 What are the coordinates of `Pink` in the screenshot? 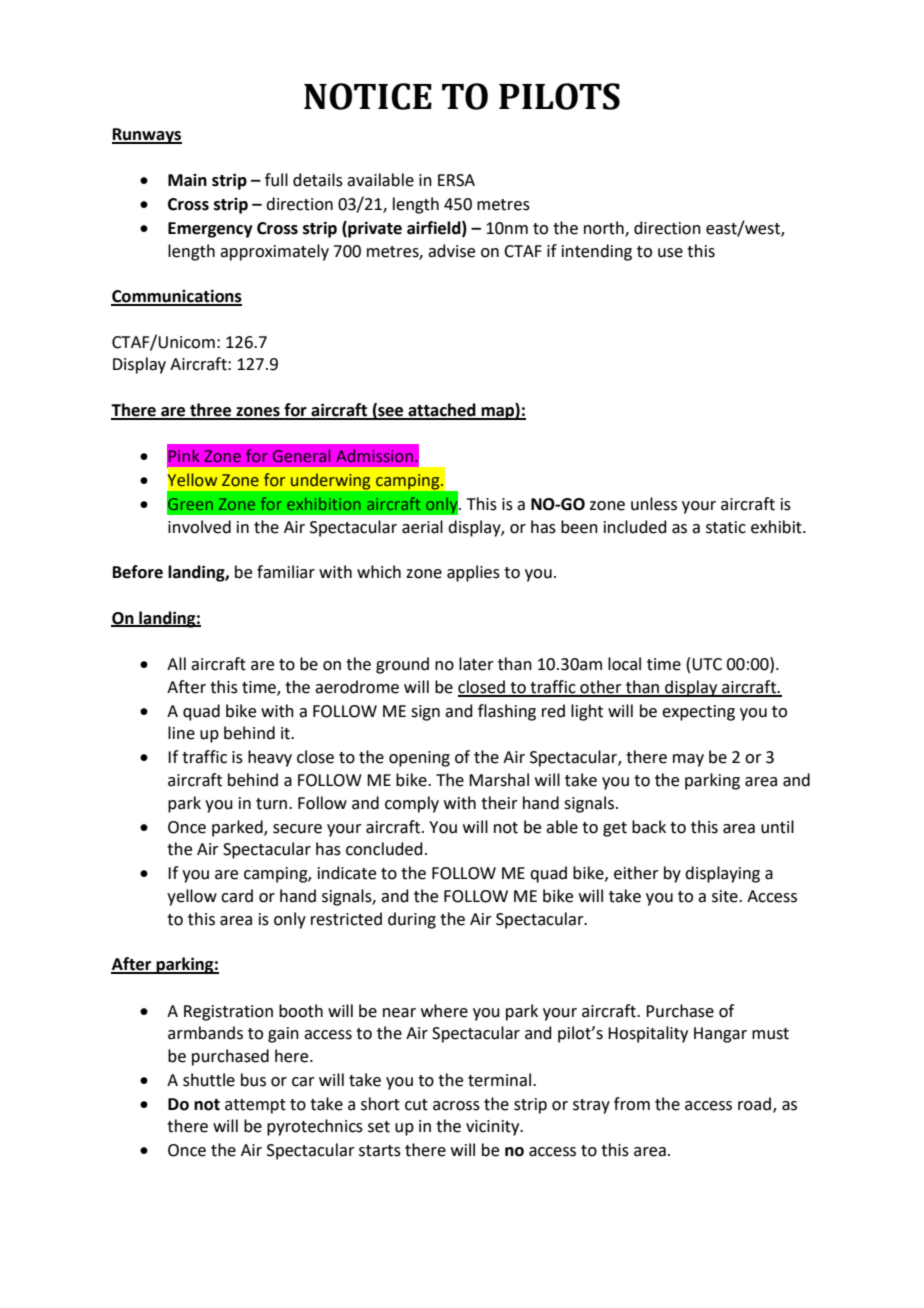 It's located at (184, 455).
